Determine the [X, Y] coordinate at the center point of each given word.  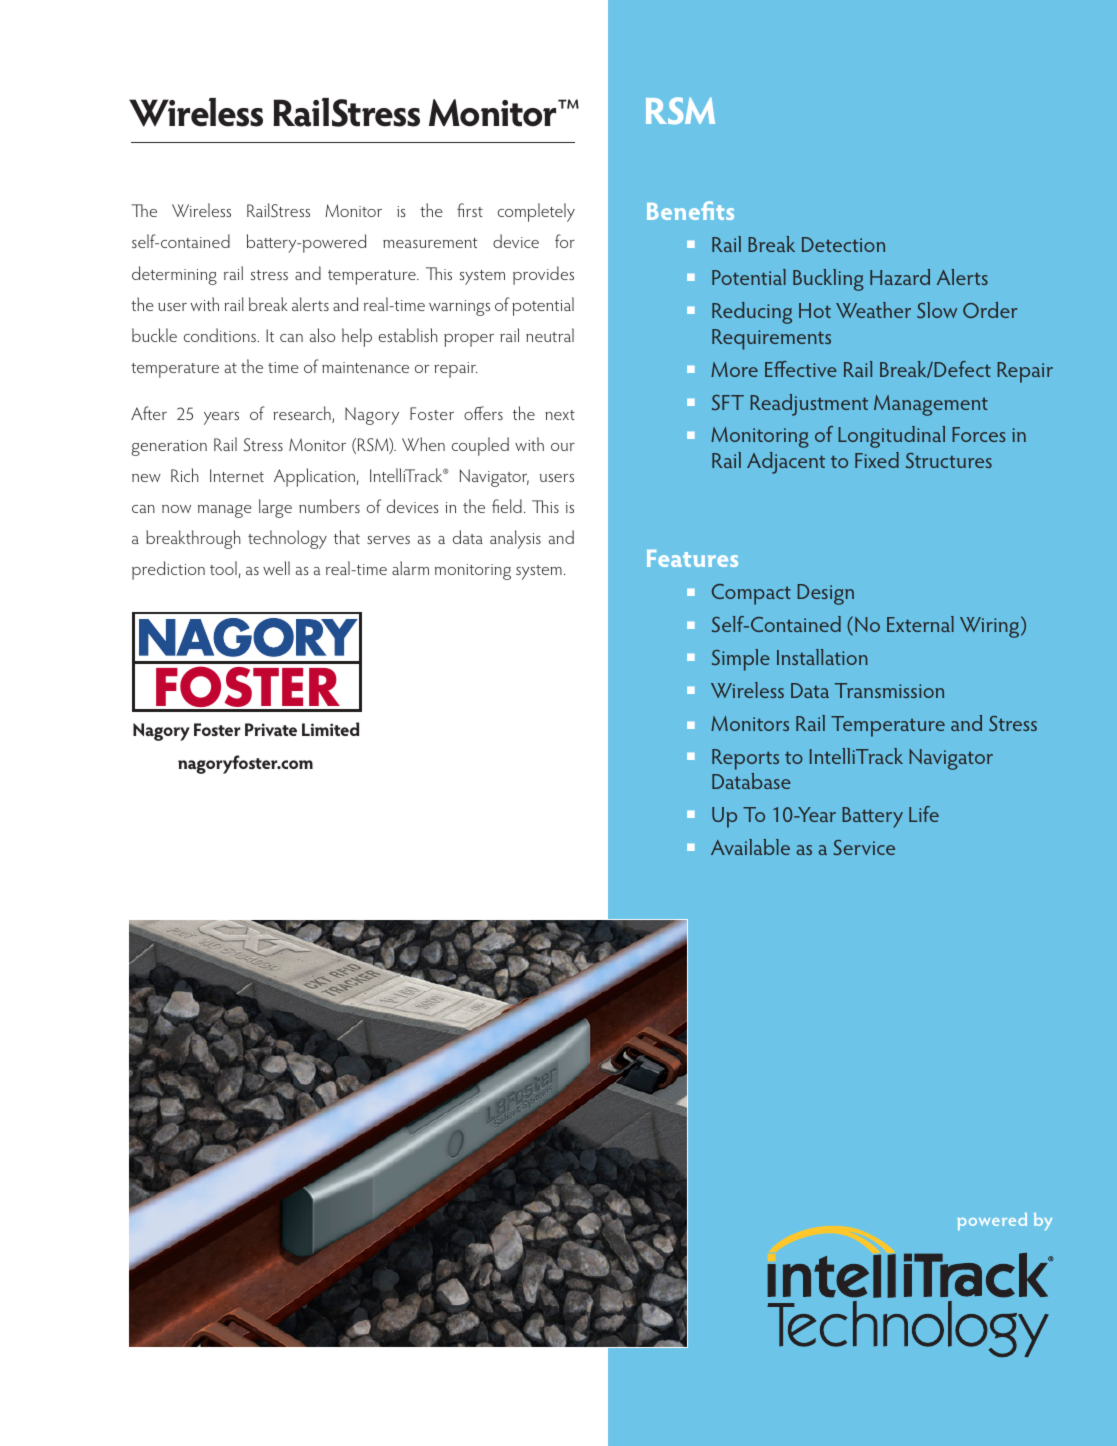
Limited [330, 729]
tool [223, 568]
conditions [221, 335]
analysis [515, 539]
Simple [741, 660]
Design [825, 594]
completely [536, 212]
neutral [550, 335]
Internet [237, 475]
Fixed [877, 460]
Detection [843, 244]
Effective [801, 369]
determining [174, 275]
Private [271, 729]
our [563, 447]
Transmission [889, 690]
